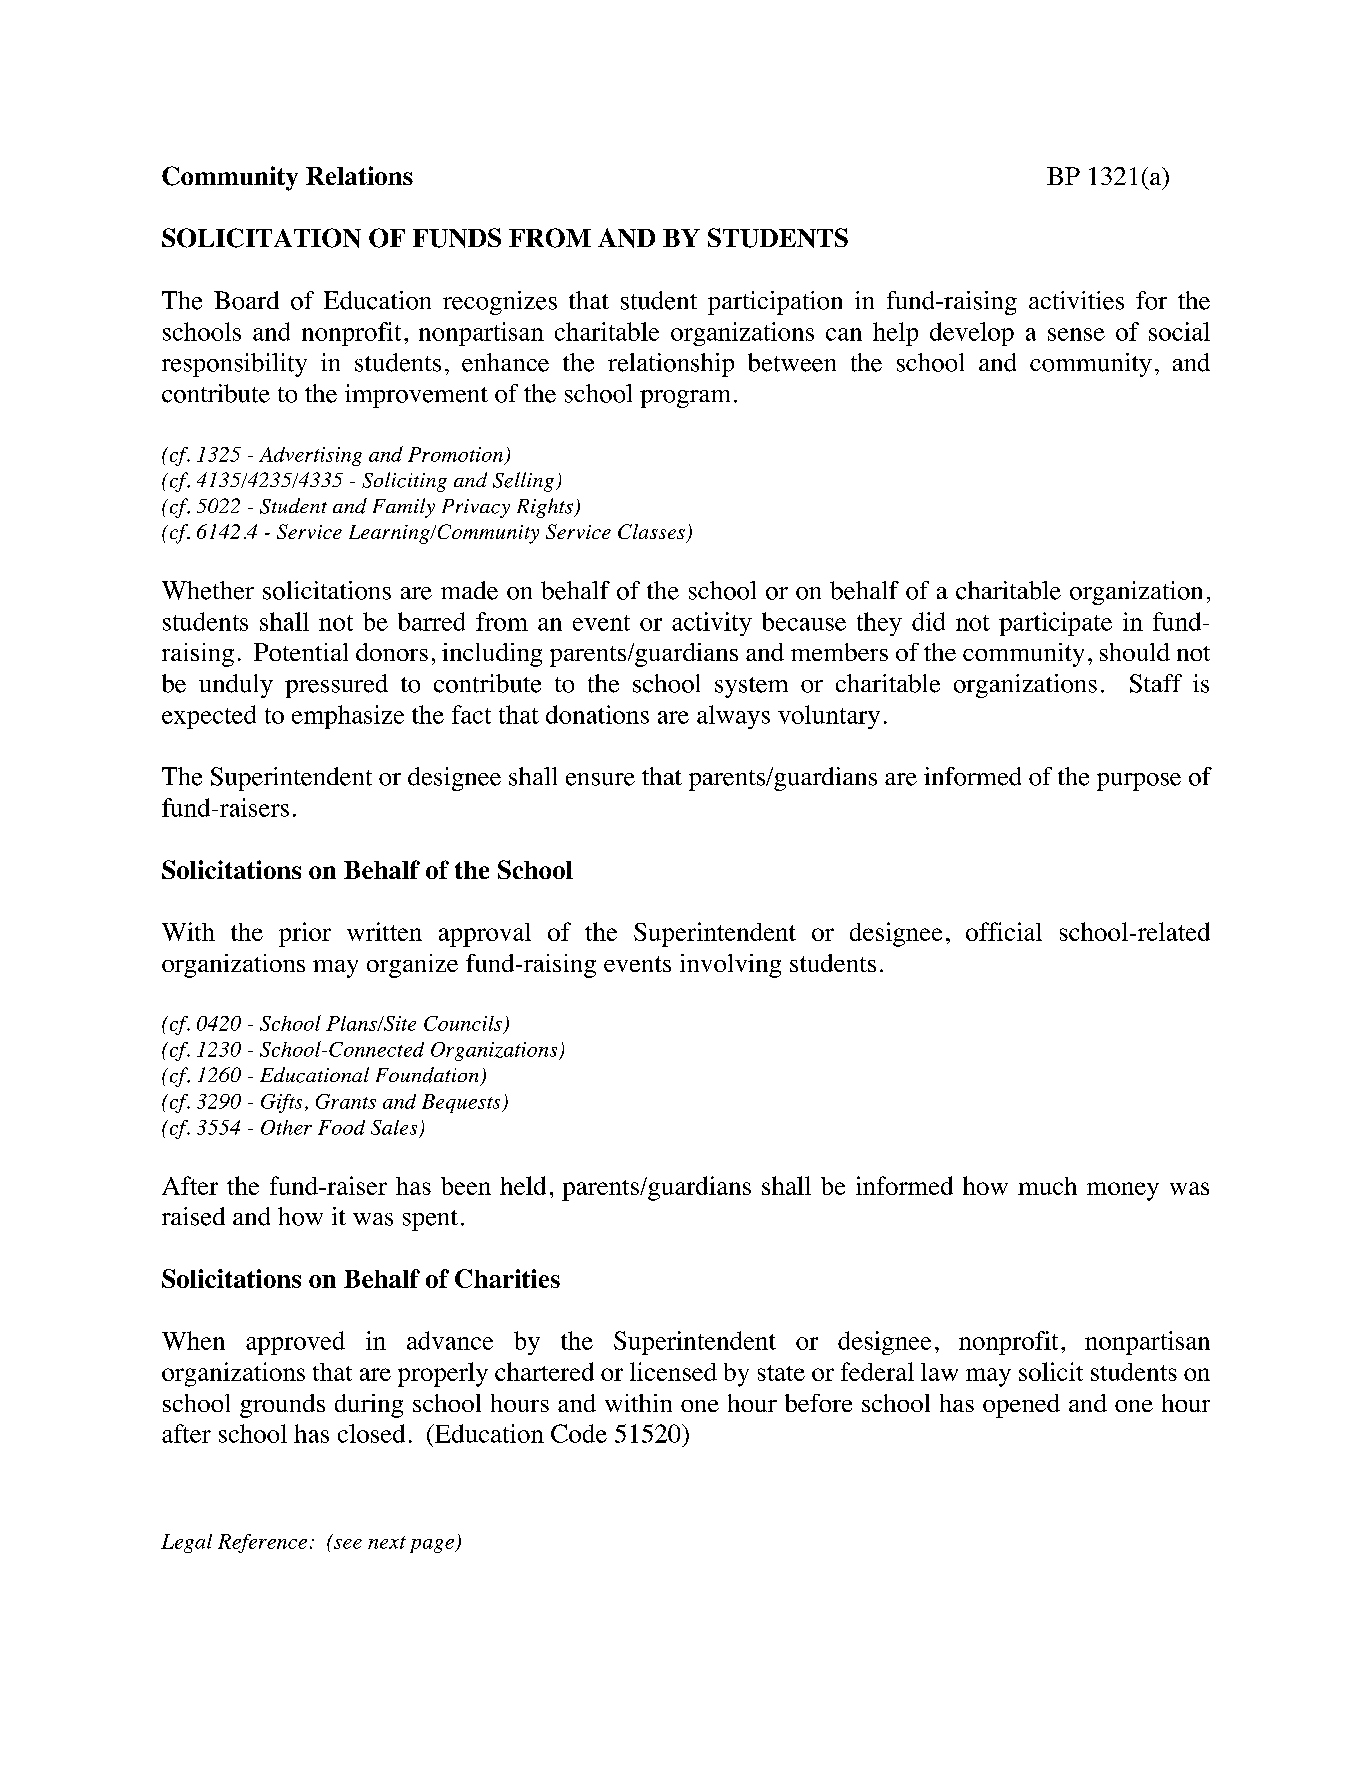 Image resolution: width=1372 pixels, height=1775 pixels. Describe the element at coordinates (1139, 782) in the screenshot. I see `purpose` at that location.
